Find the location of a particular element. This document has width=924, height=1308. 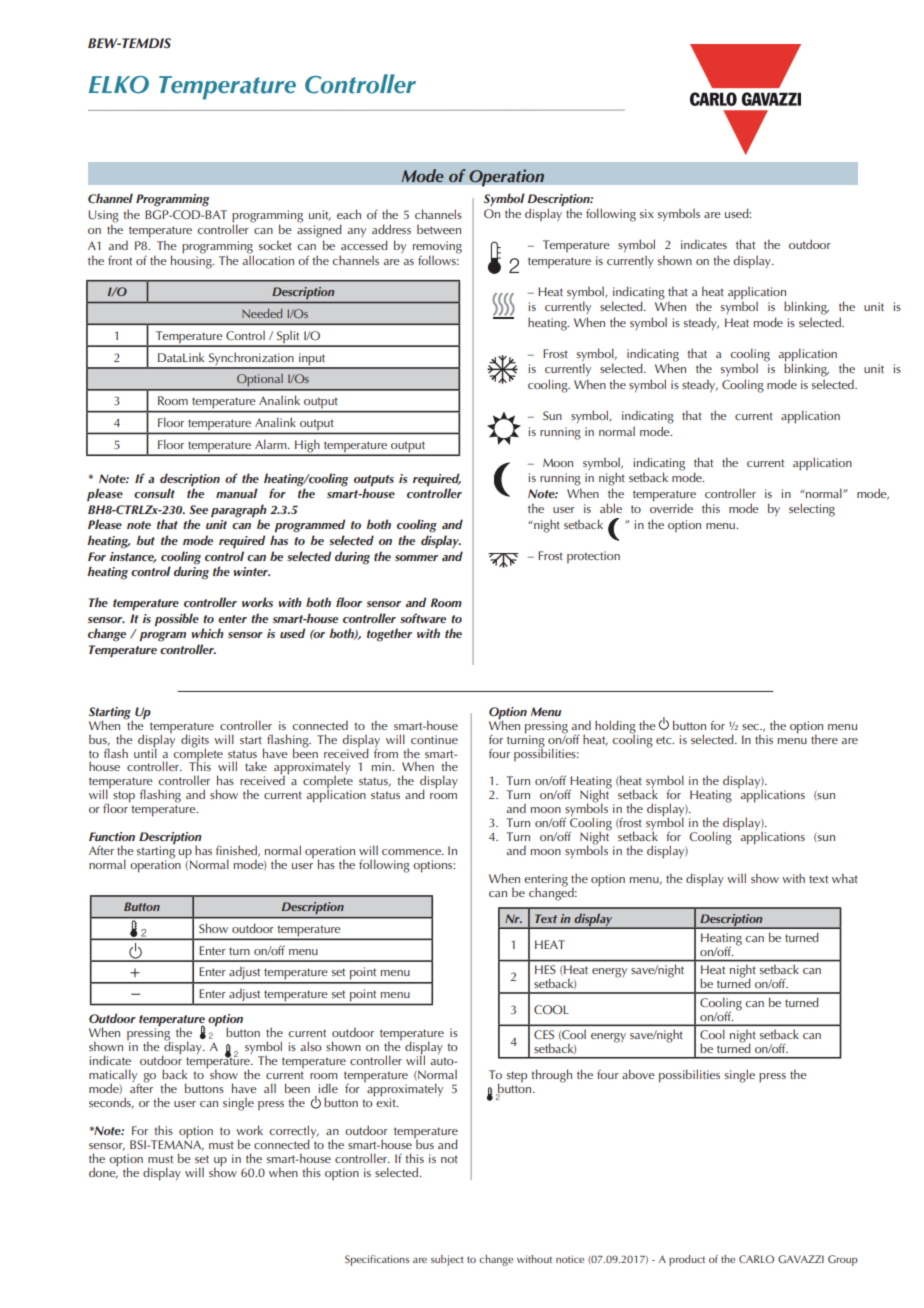

sommer is located at coordinates (416, 558).
